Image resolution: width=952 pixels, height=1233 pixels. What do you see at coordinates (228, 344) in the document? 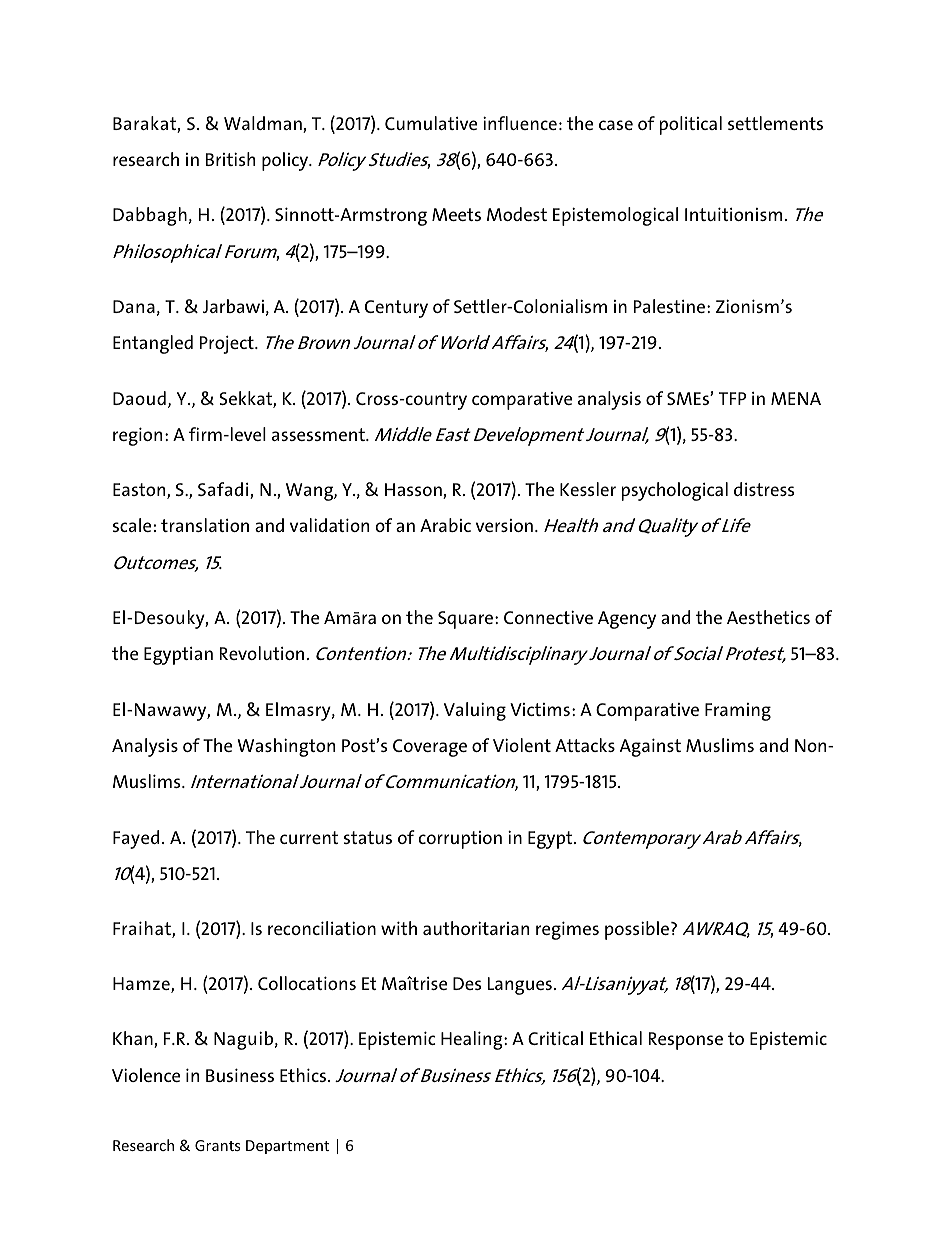
I see `Project` at bounding box center [228, 344].
